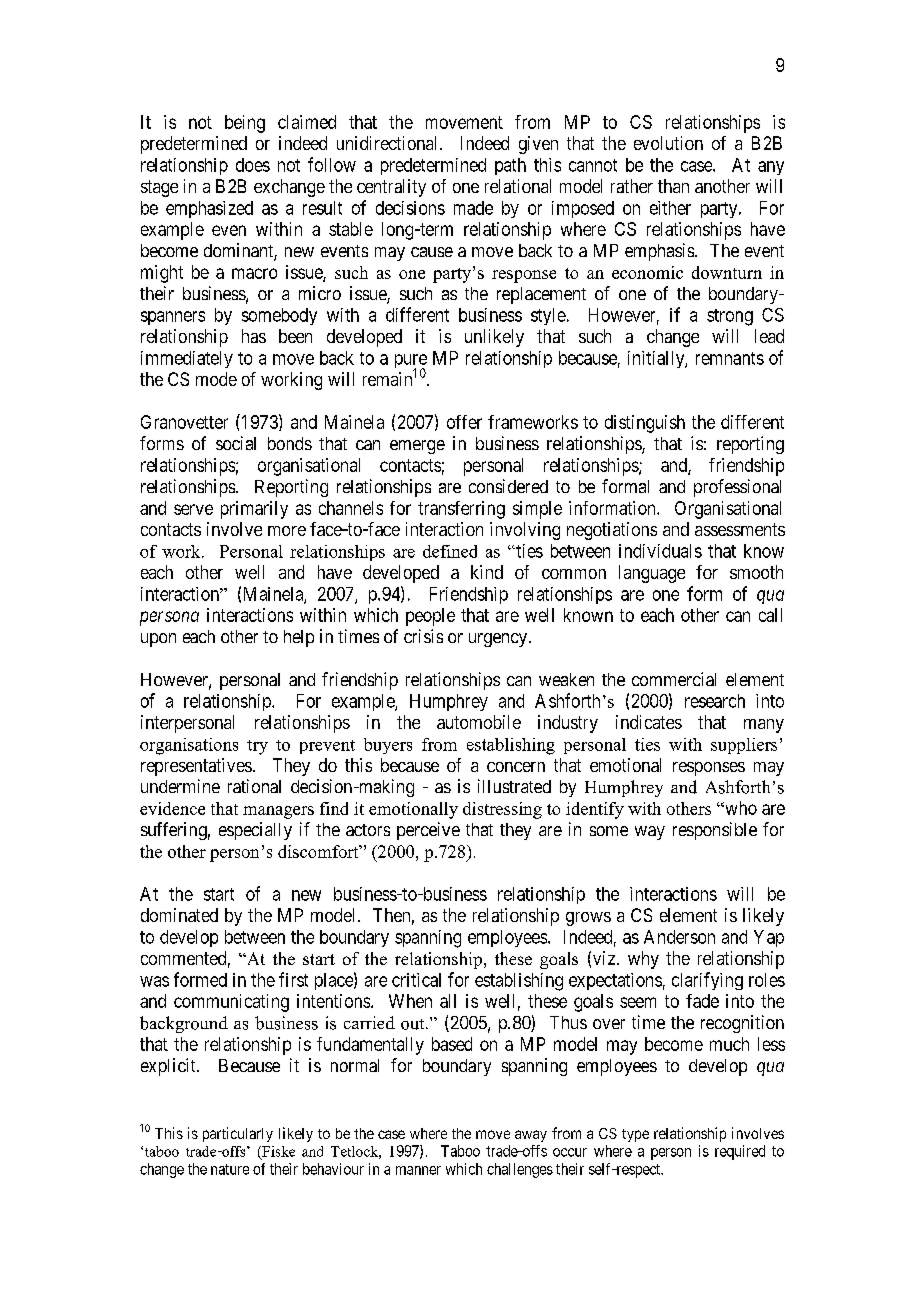 The image size is (924, 1308). What do you see at coordinates (674, 679) in the screenshot?
I see `commercial` at bounding box center [674, 679].
